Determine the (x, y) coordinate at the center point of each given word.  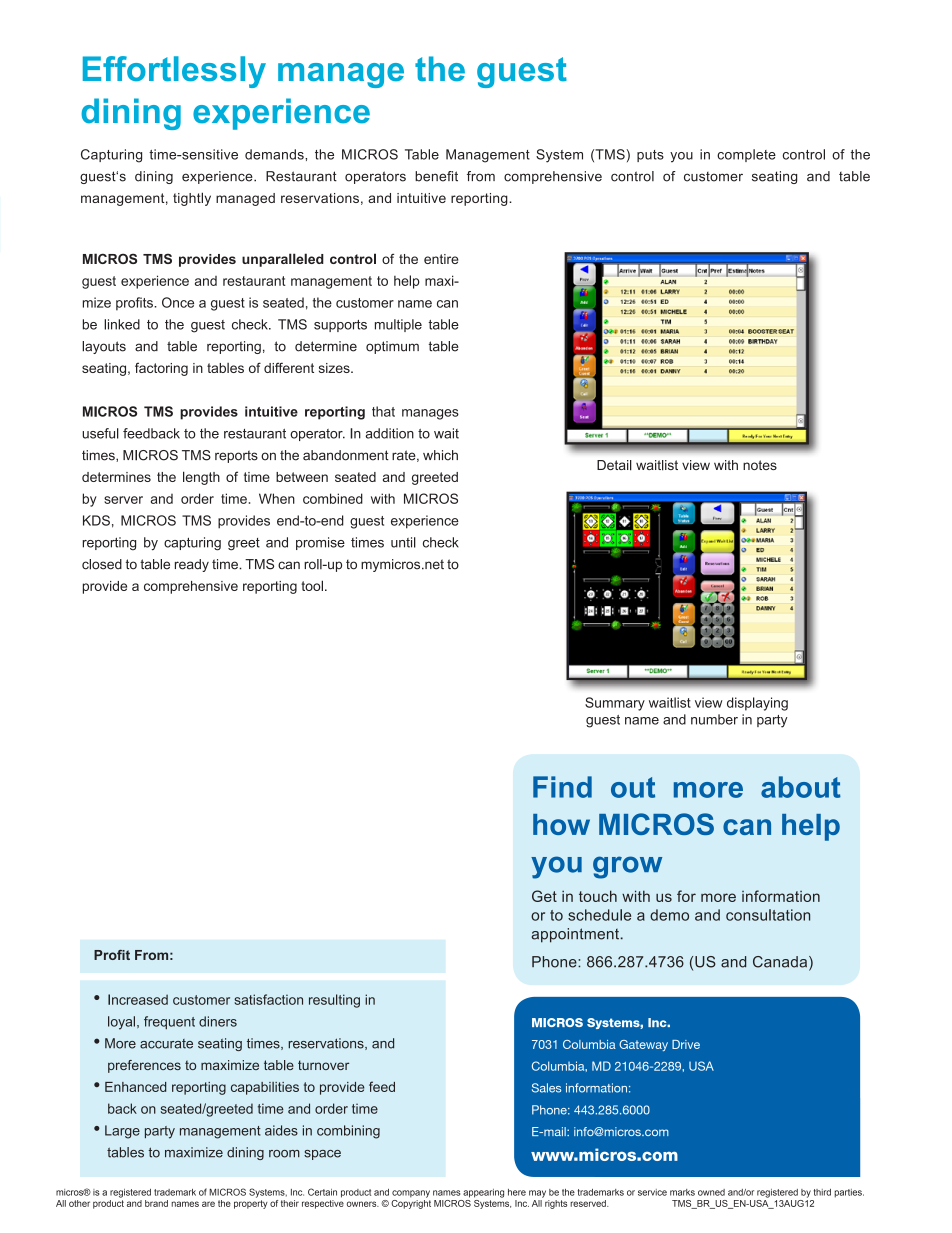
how (561, 824)
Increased (138, 999)
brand (156, 1203)
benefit (436, 176)
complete (746, 155)
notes (760, 465)
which (440, 455)
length (201, 478)
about (801, 787)
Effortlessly (174, 72)
